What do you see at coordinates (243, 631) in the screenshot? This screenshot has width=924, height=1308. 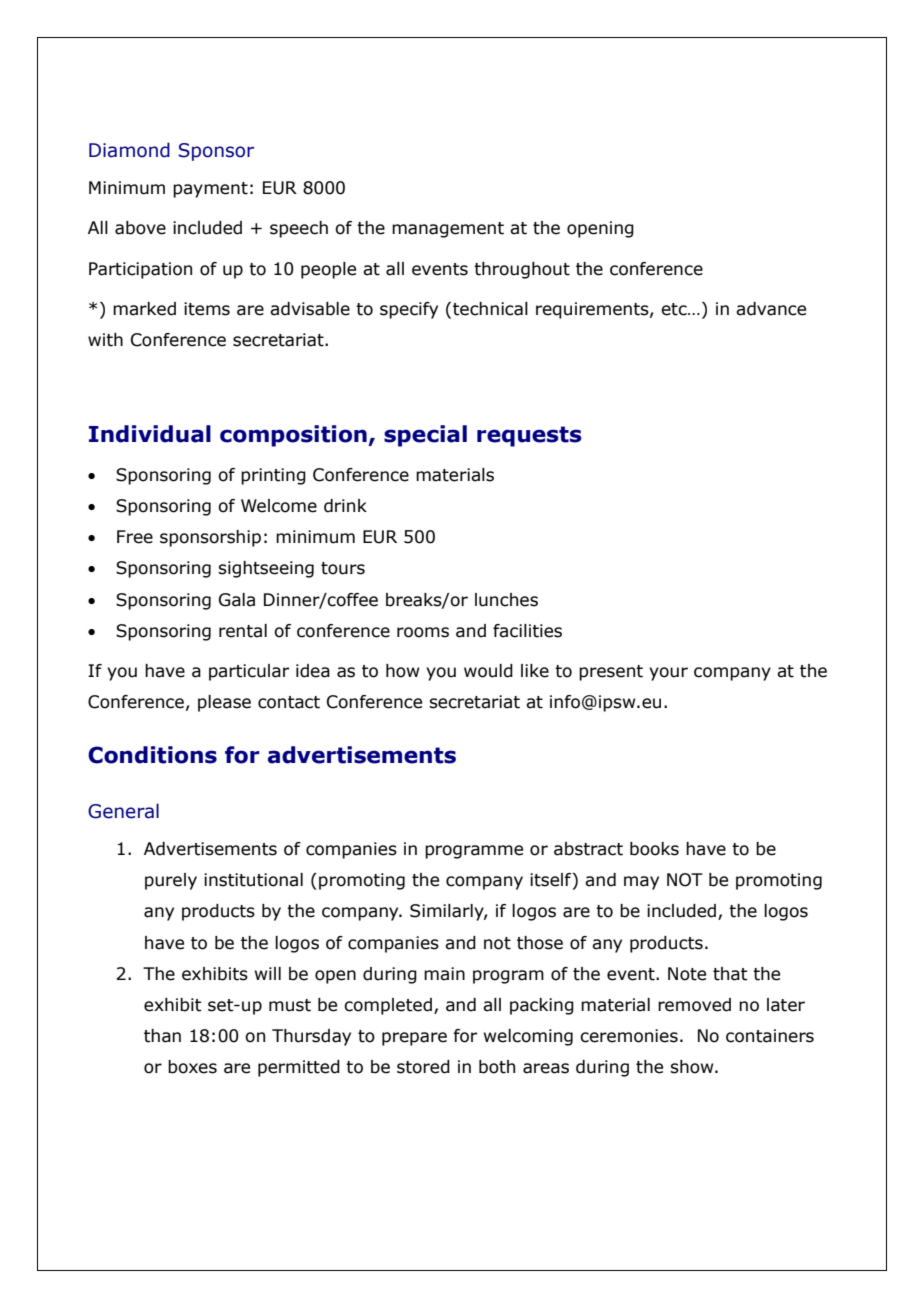 I see `rental` at bounding box center [243, 631].
